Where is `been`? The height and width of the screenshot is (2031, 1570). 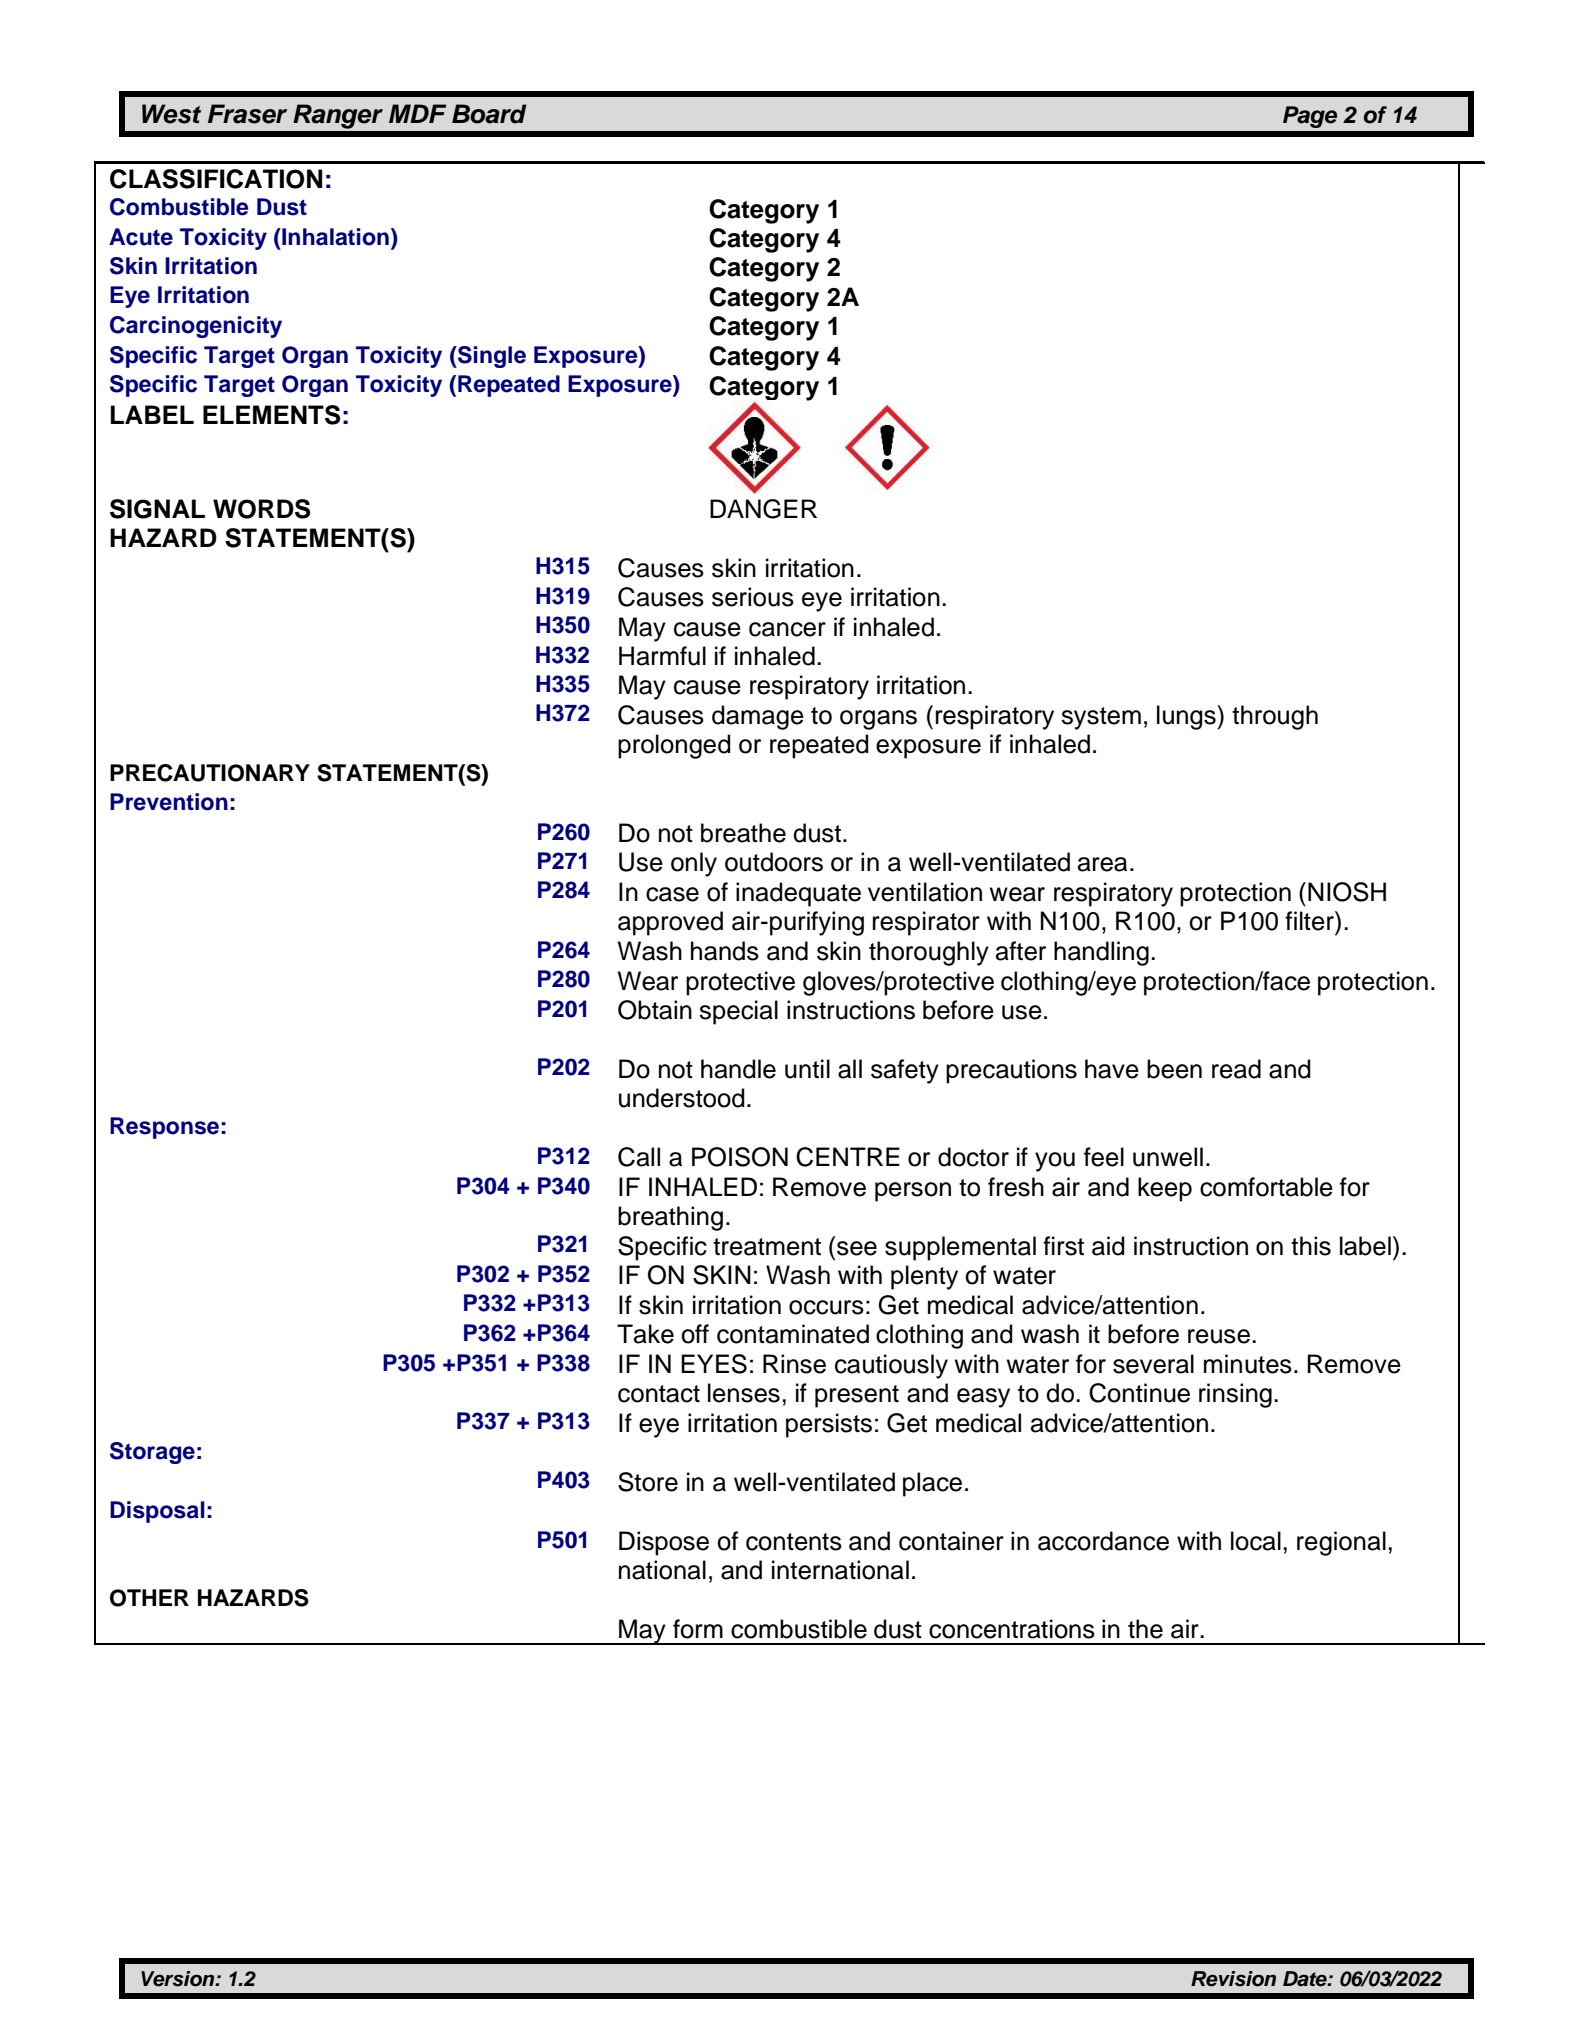
been is located at coordinates (1174, 1069).
